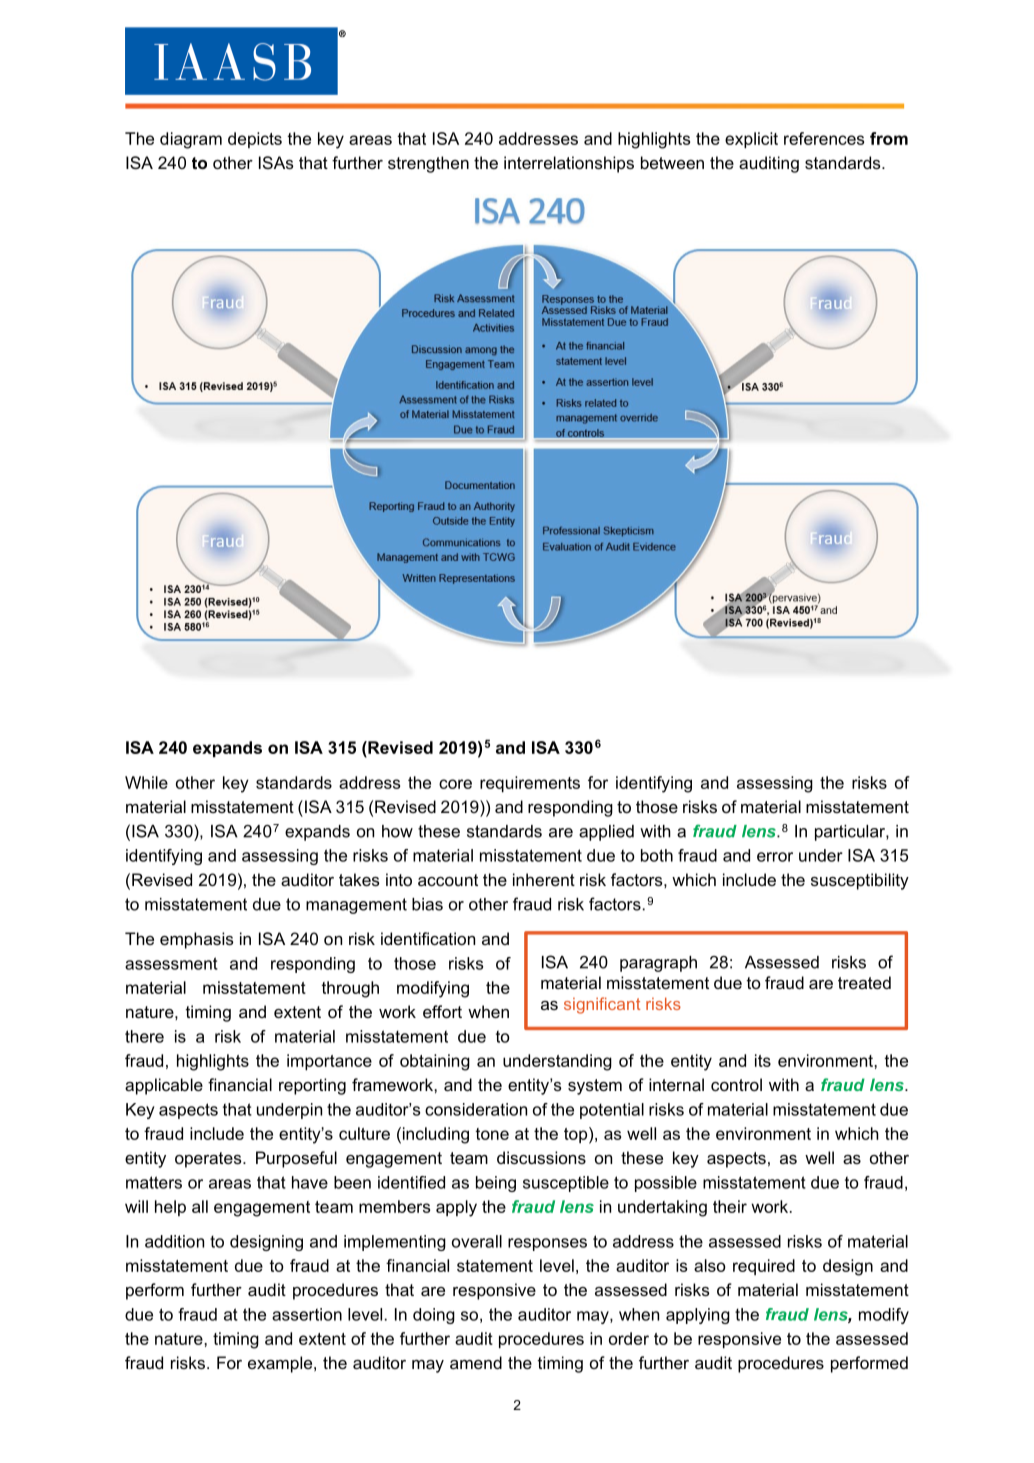 The height and width of the screenshot is (1463, 1034). I want to click on requirements, so click(530, 784).
